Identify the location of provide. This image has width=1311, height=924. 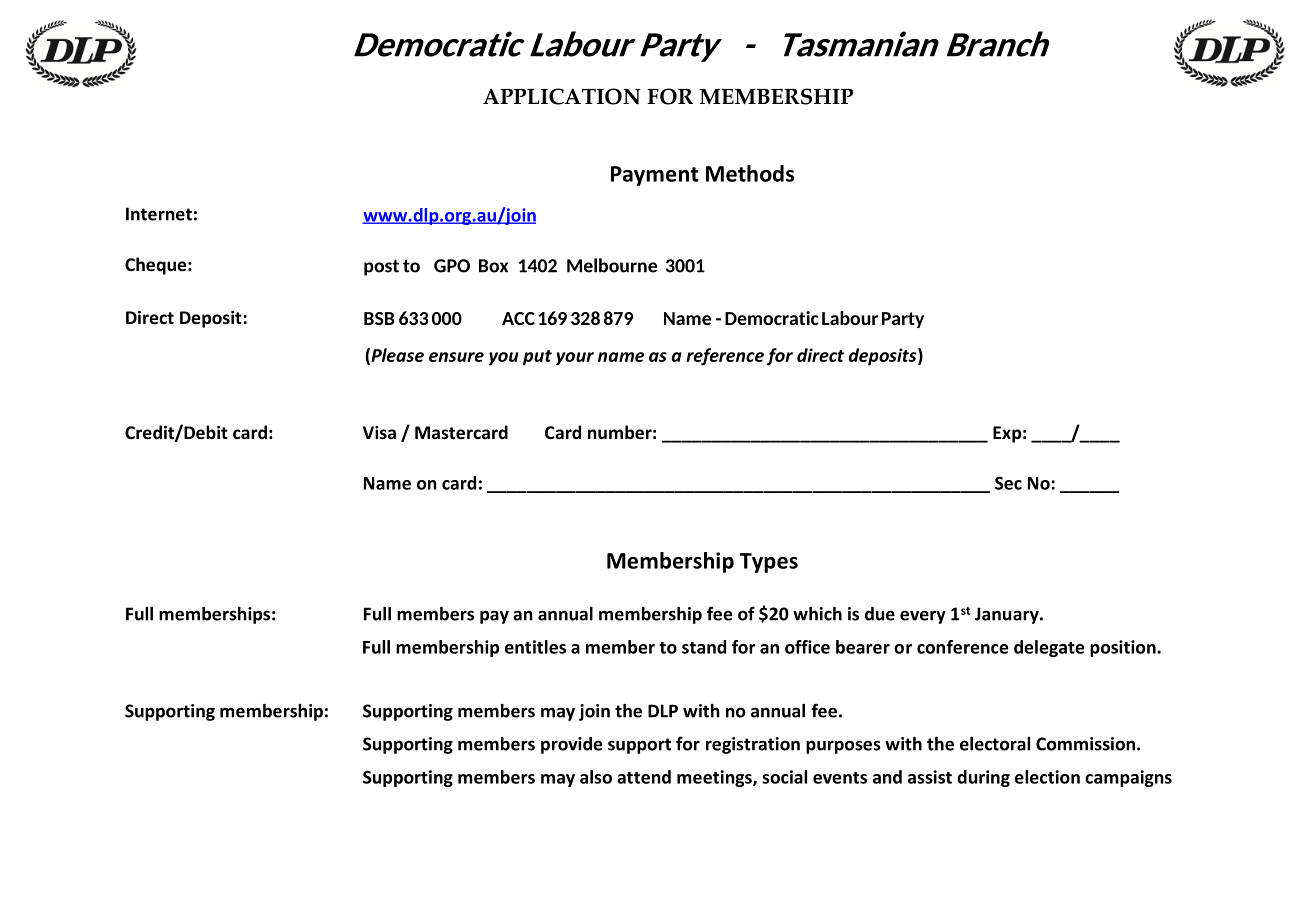
(571, 745).
